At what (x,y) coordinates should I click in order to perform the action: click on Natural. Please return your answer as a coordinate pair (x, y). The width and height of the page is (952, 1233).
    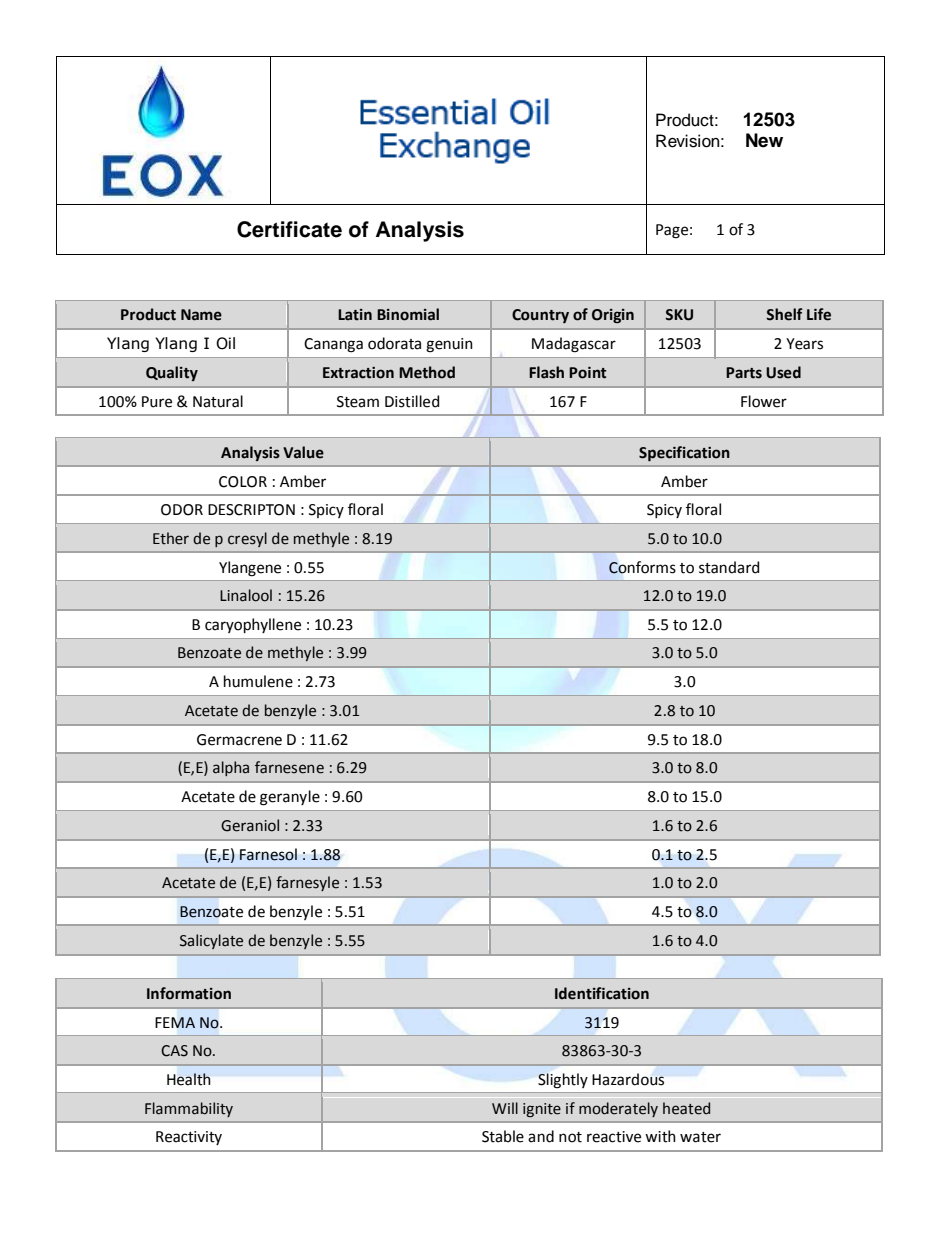
    Looking at the image, I should click on (218, 401).
